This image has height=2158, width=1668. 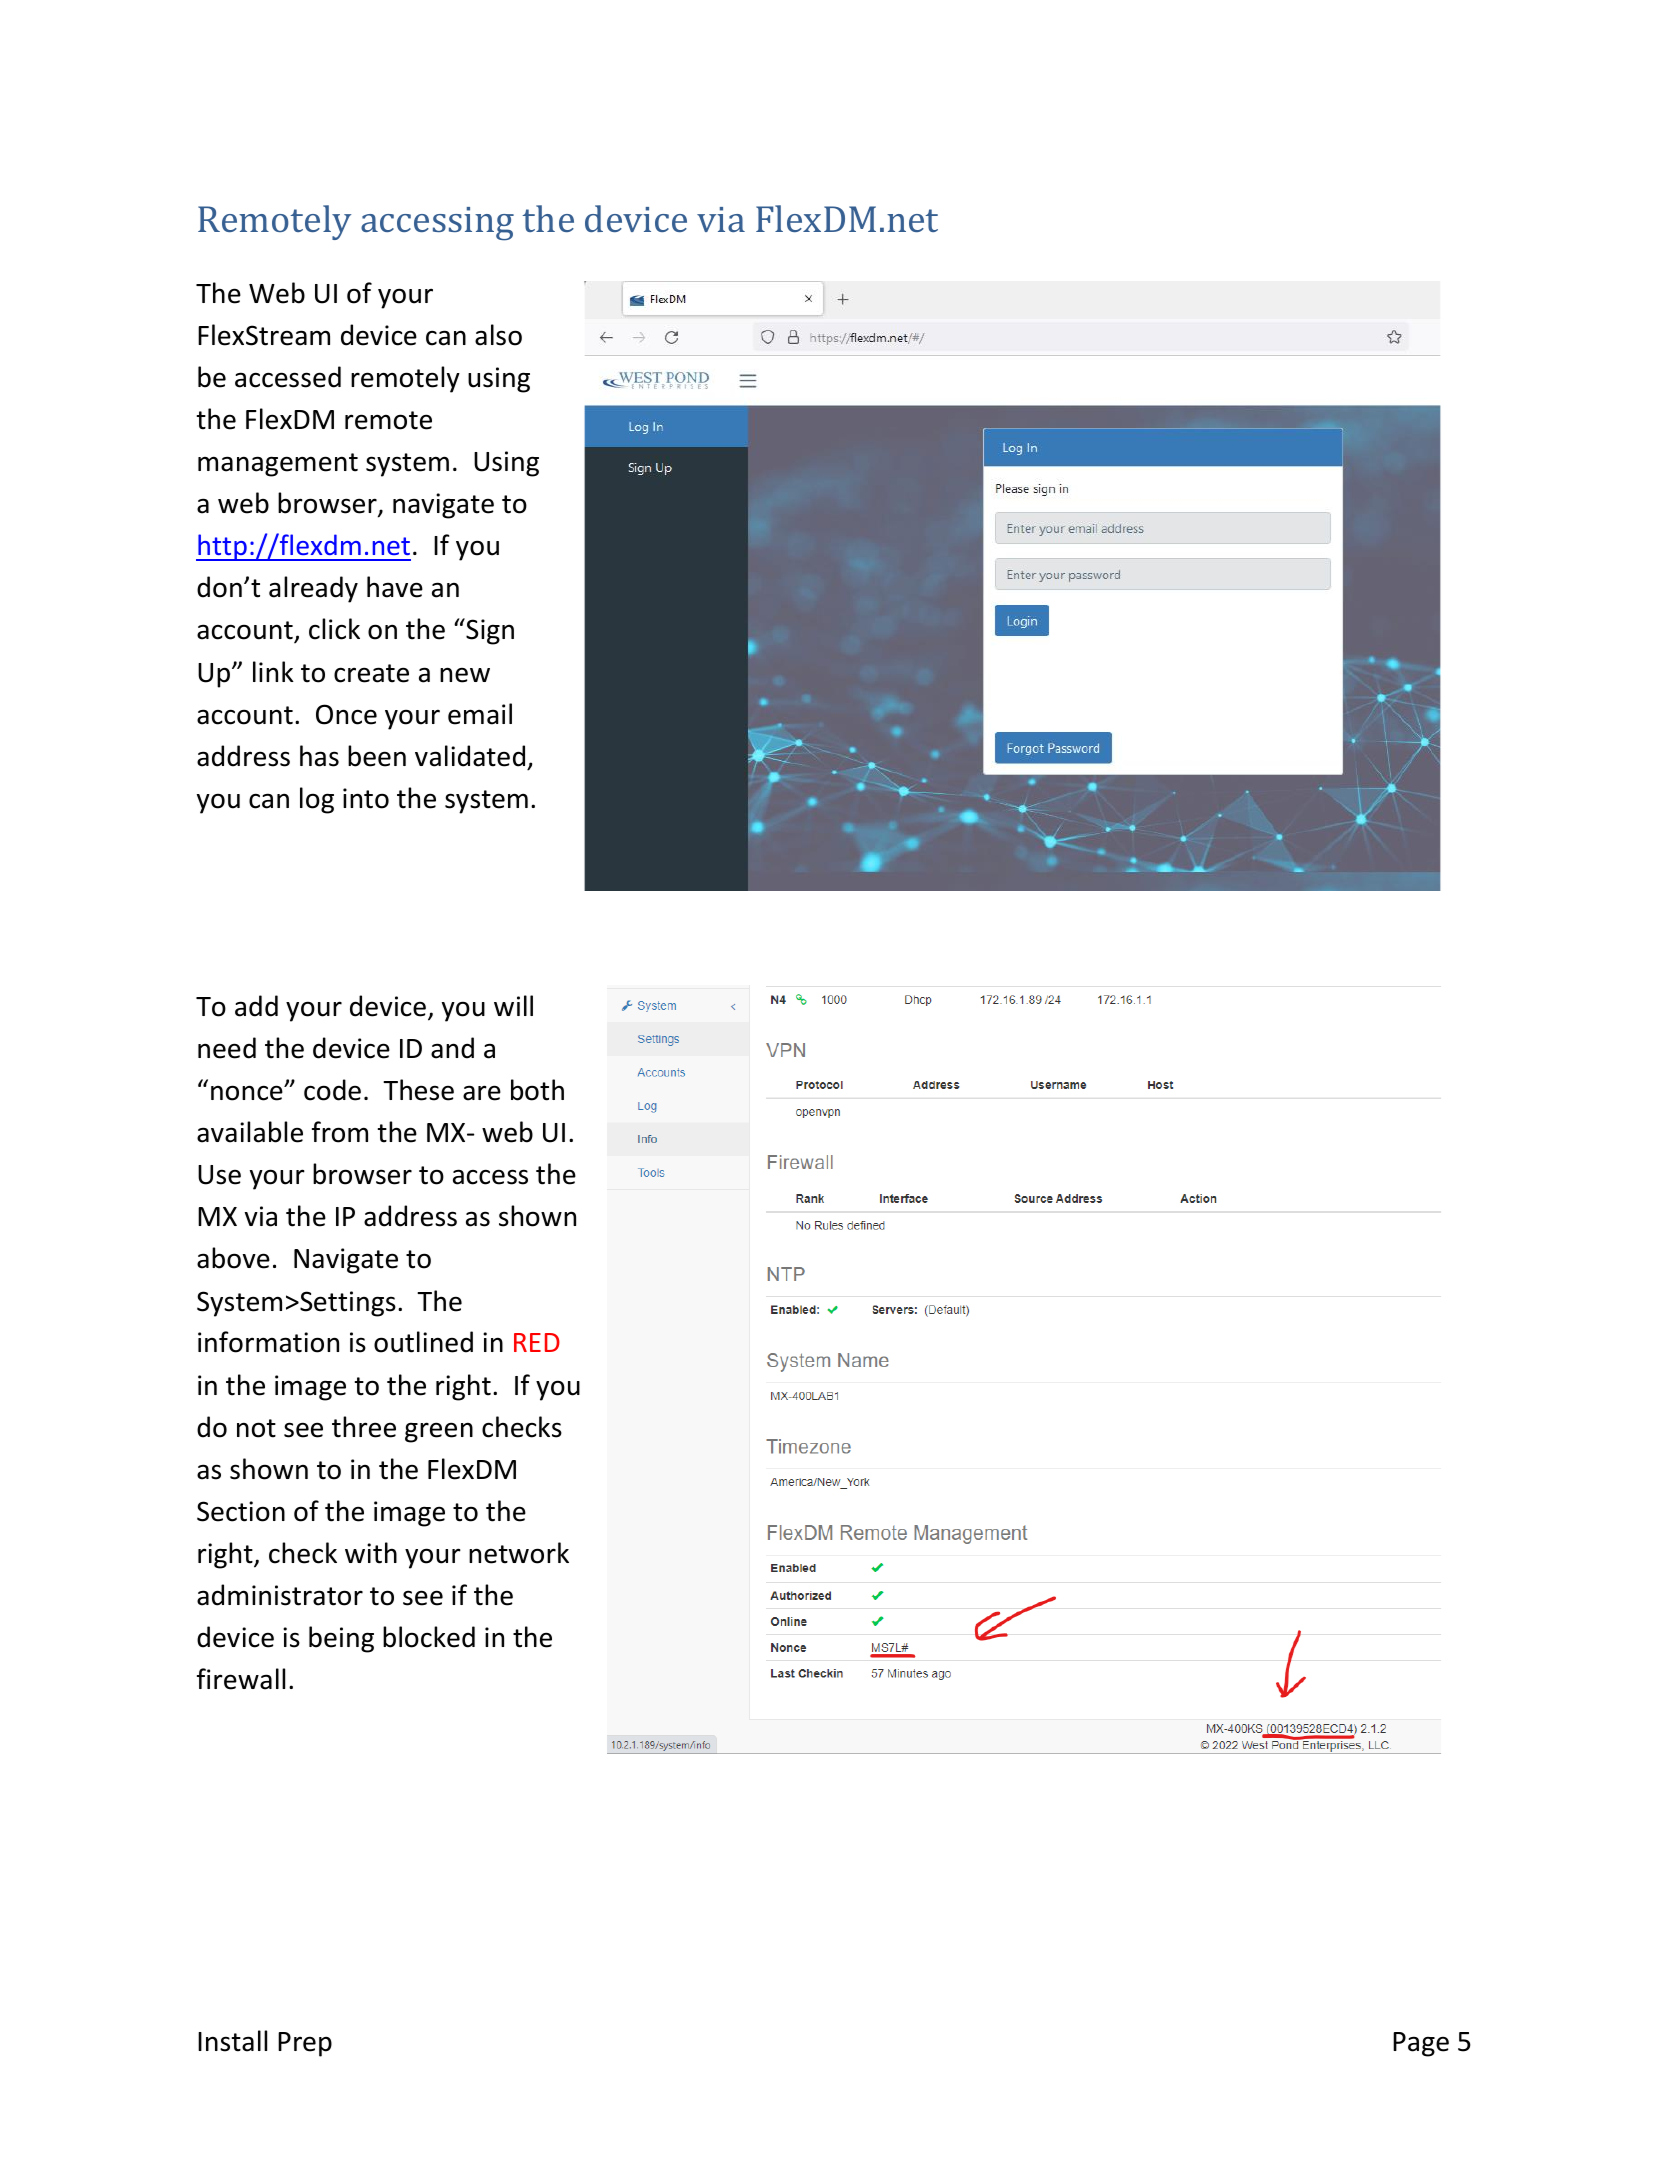 I want to click on into, so click(x=366, y=798).
